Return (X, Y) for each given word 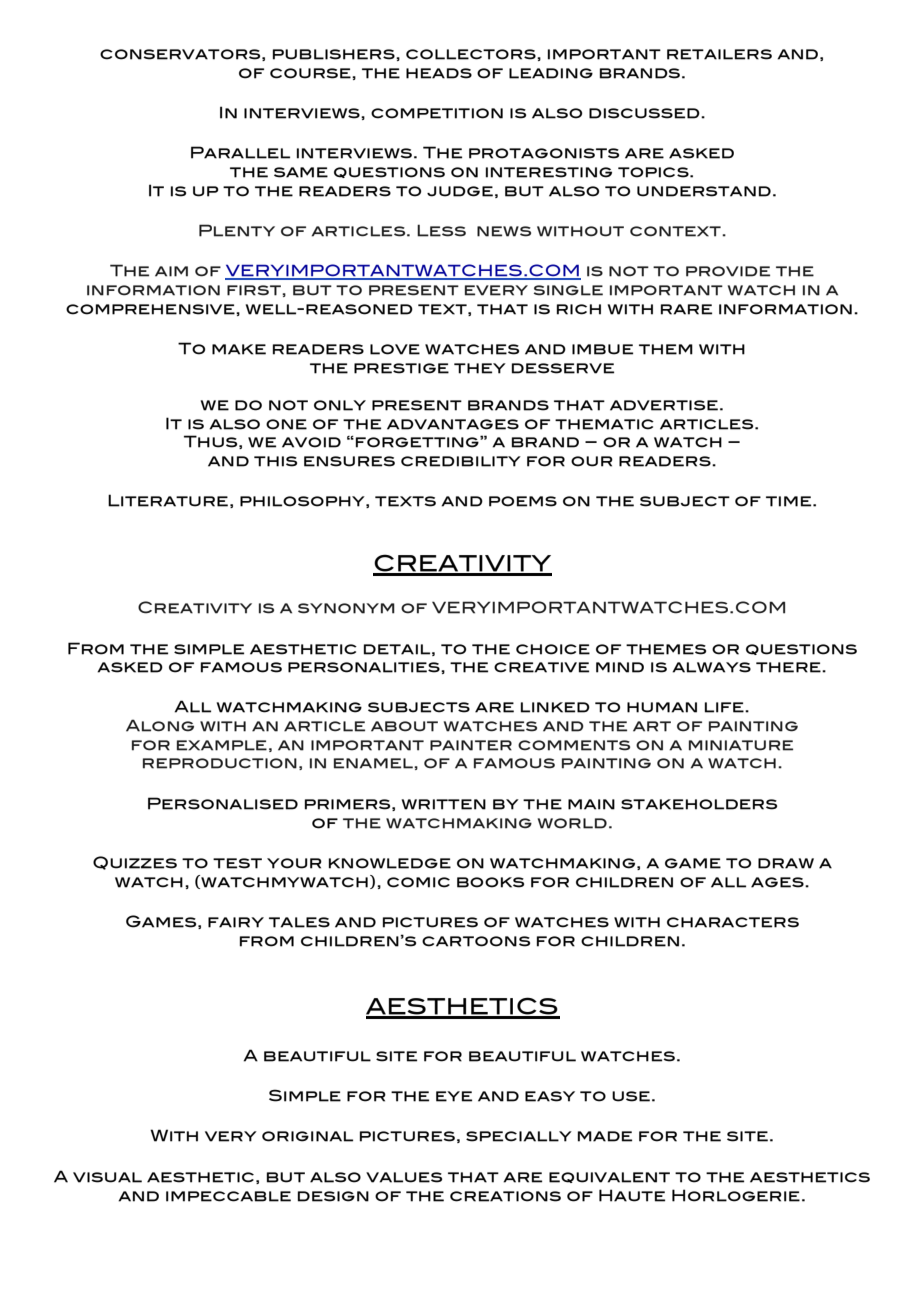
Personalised (223, 803)
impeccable (228, 1196)
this (275, 461)
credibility (461, 461)
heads (439, 73)
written (444, 804)
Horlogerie (736, 1195)
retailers (719, 54)
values (404, 1177)
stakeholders (699, 804)
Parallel (240, 152)
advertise (664, 405)
